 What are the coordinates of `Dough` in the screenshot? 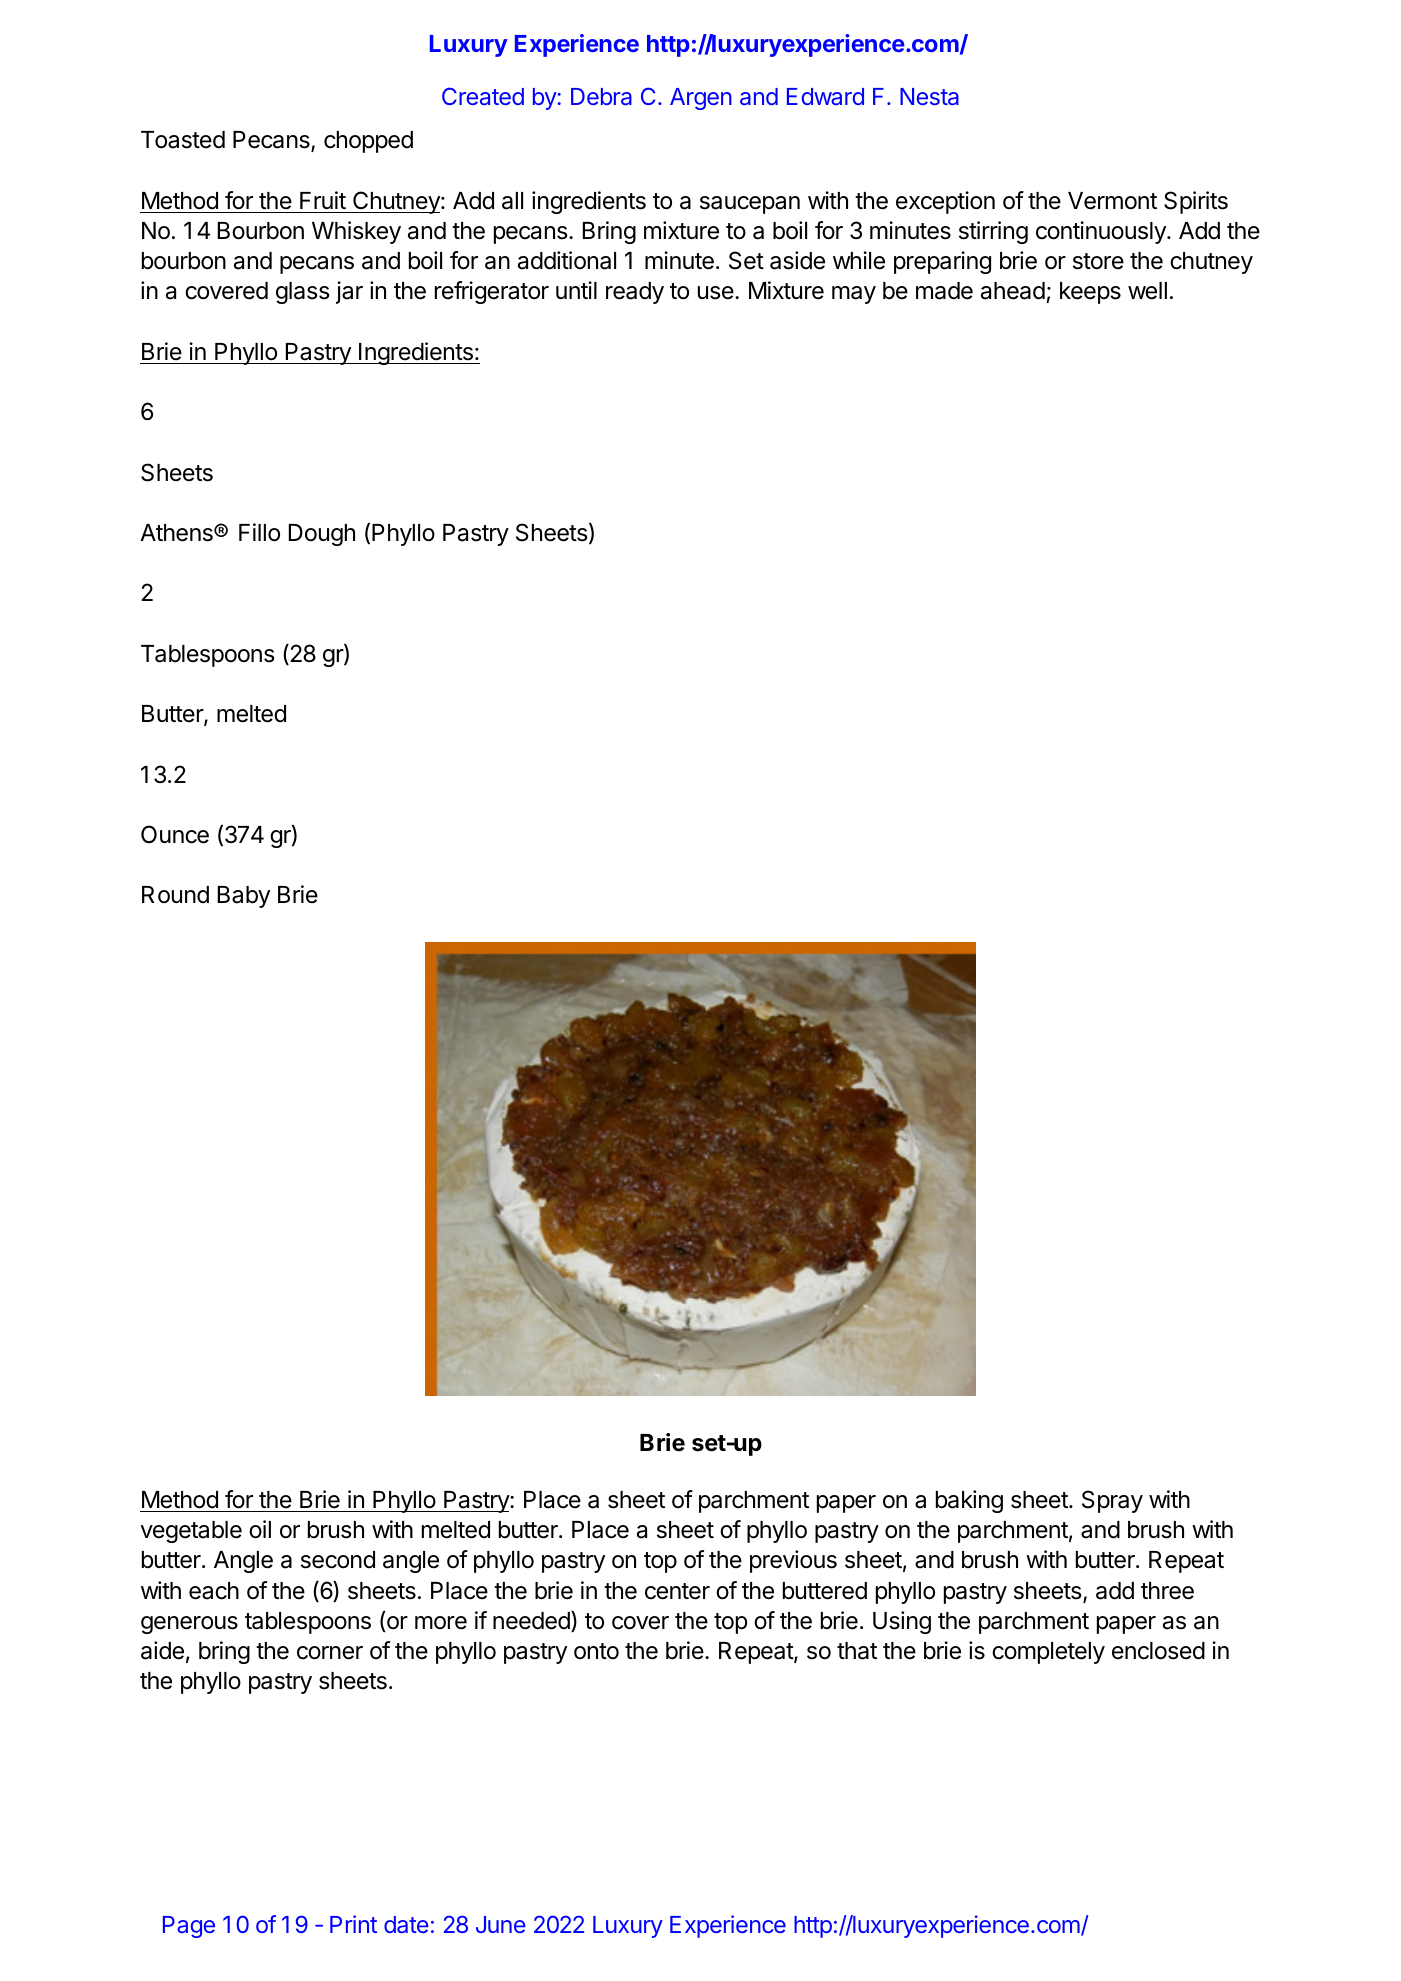 It's located at (322, 535).
